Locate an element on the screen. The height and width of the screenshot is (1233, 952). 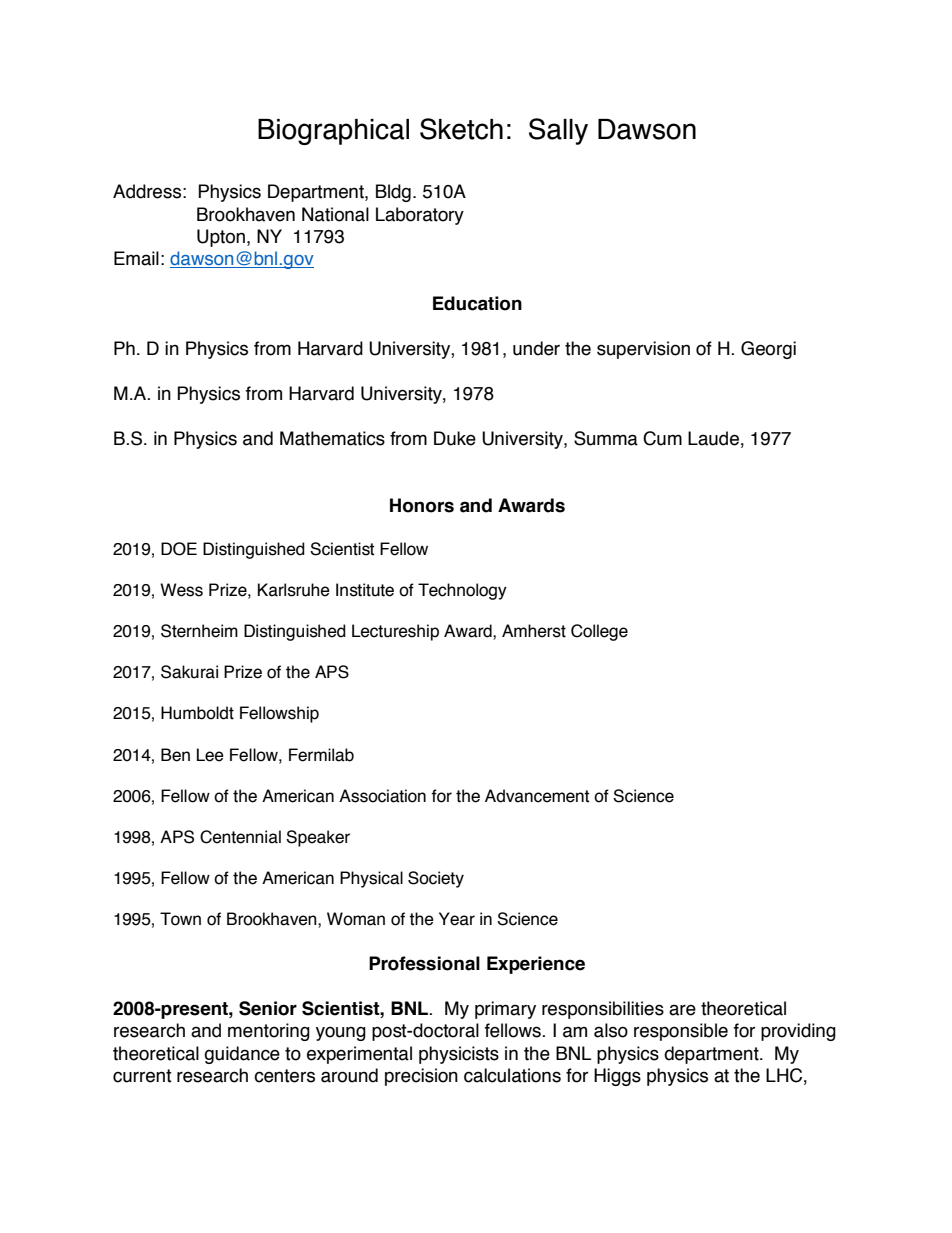
guidance is located at coordinates (242, 1055).
